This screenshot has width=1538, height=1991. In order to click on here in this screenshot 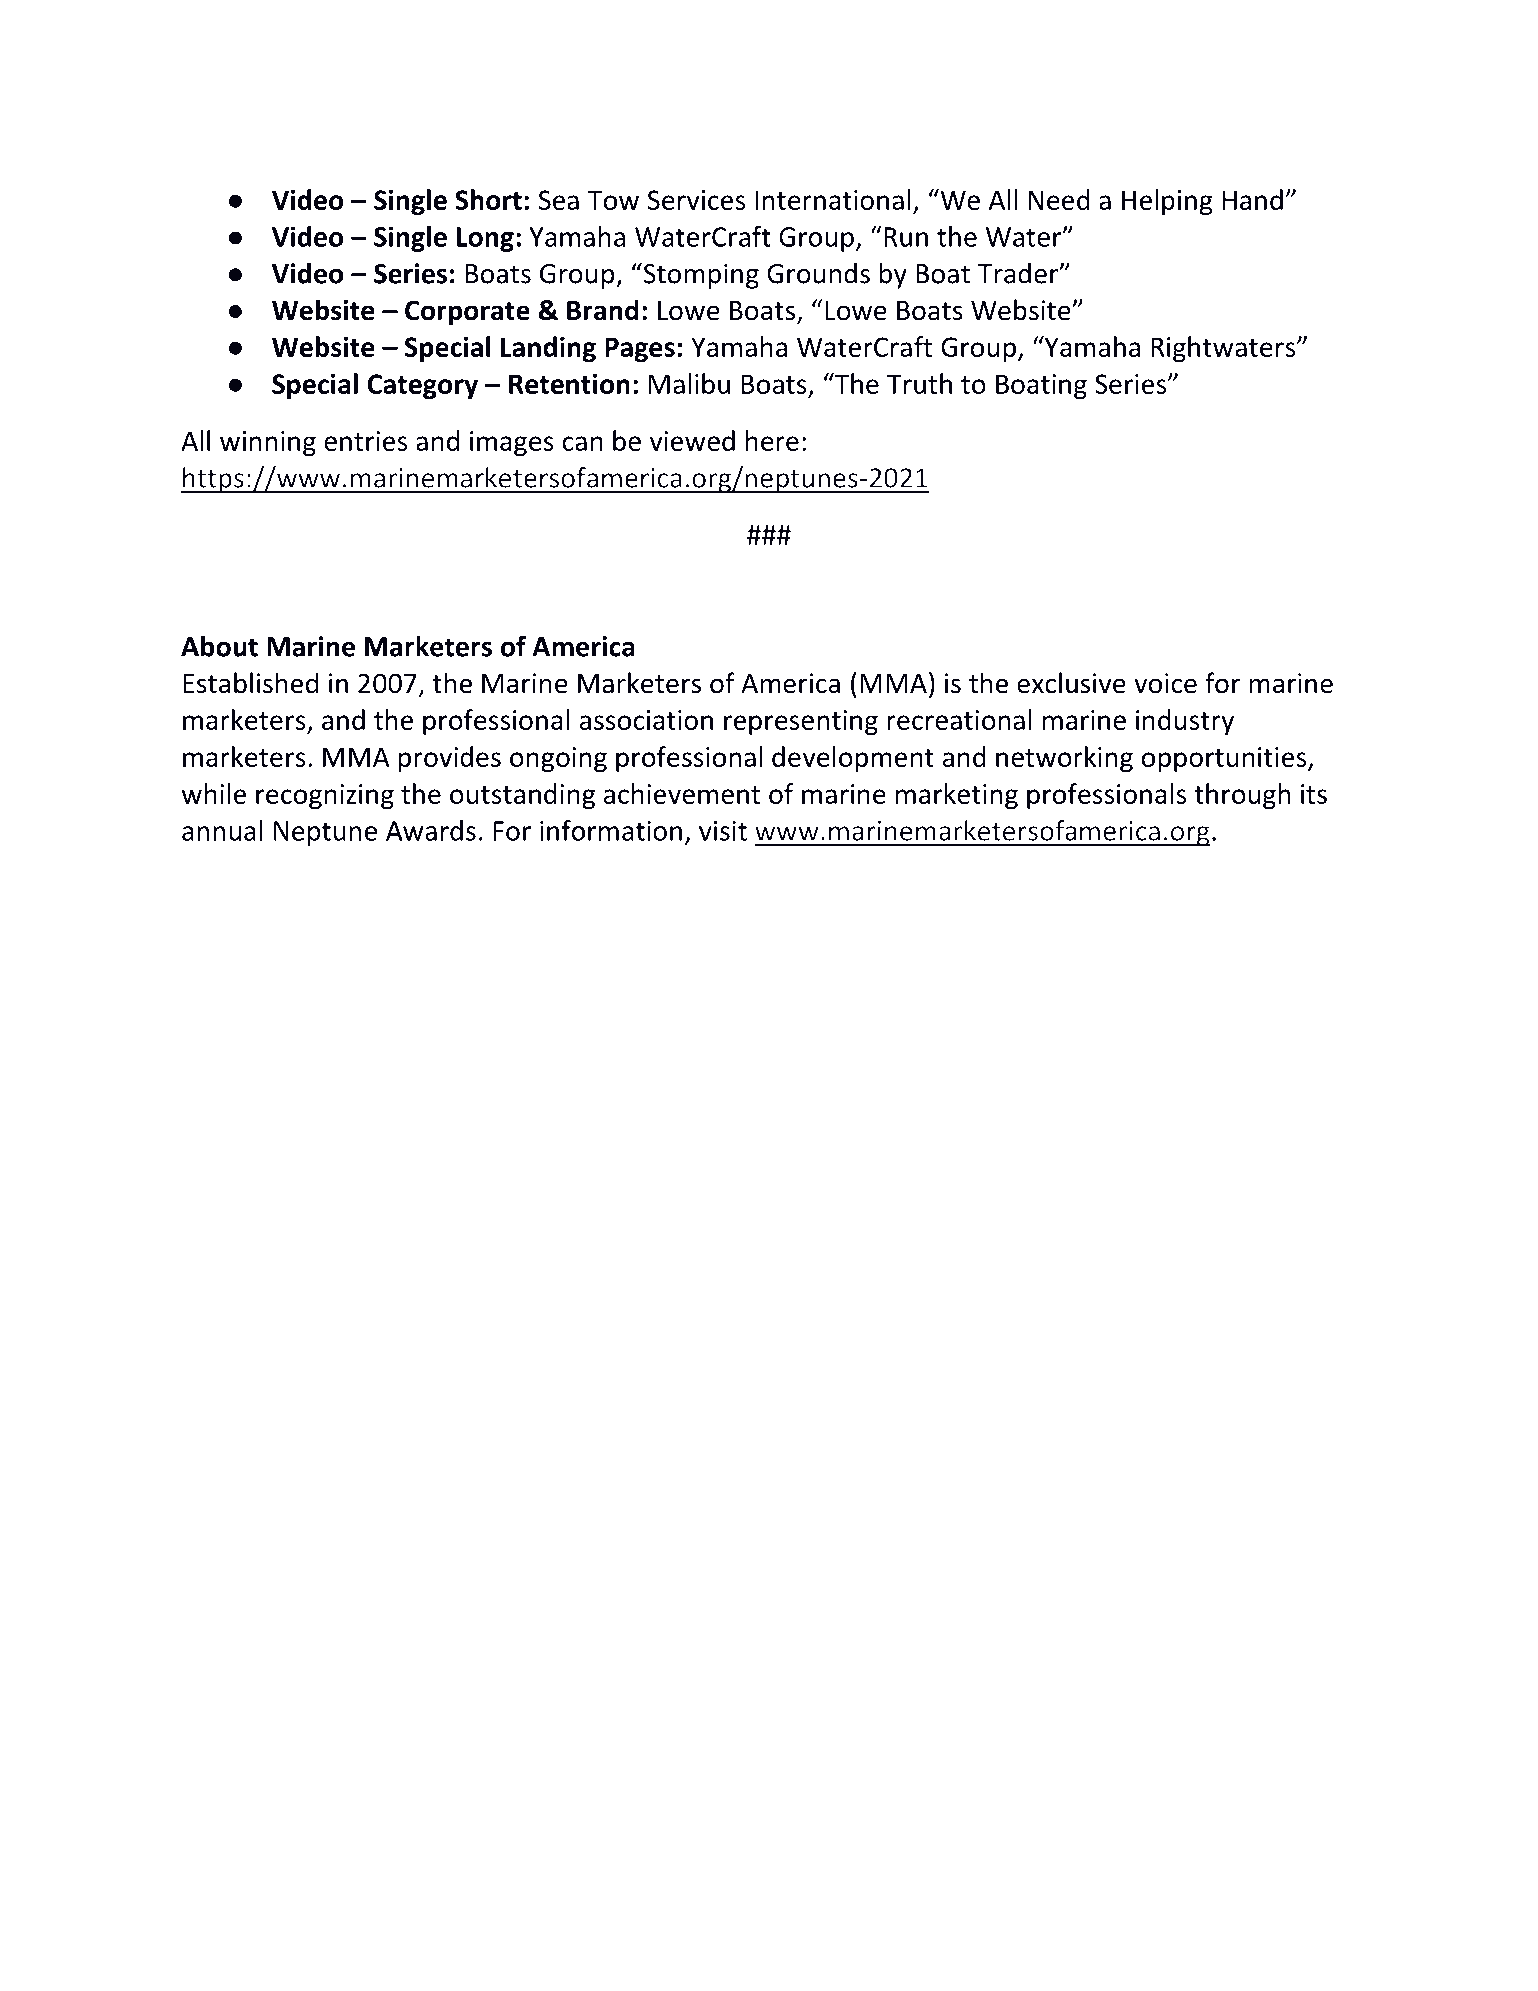, I will do `click(772, 440)`.
